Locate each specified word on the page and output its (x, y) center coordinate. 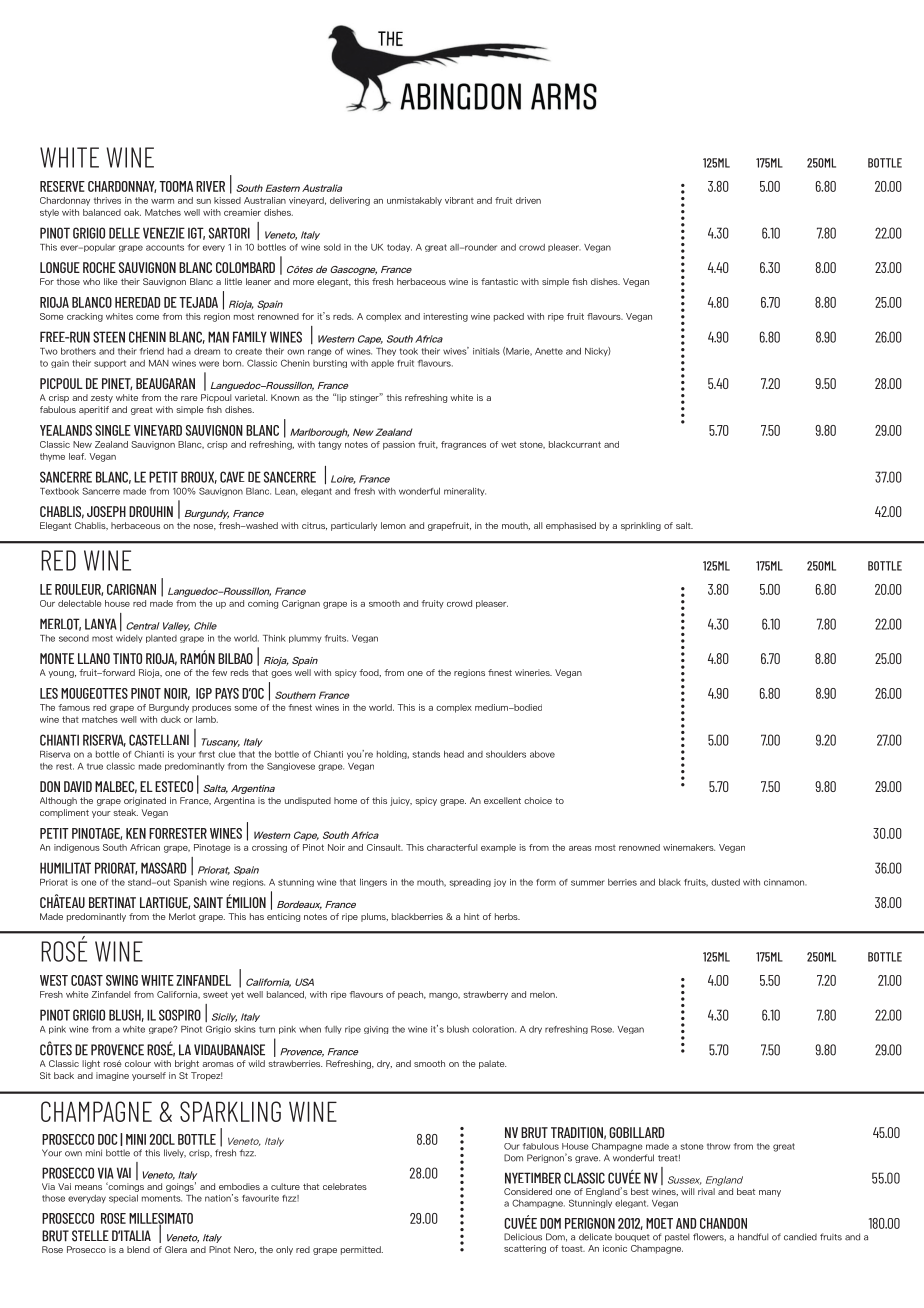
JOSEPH (106, 511)
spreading (470, 883)
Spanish (190, 882)
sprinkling (641, 526)
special (123, 1199)
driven (528, 200)
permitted (362, 1250)
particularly (354, 526)
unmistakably (414, 201)
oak (132, 212)
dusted (725, 882)
